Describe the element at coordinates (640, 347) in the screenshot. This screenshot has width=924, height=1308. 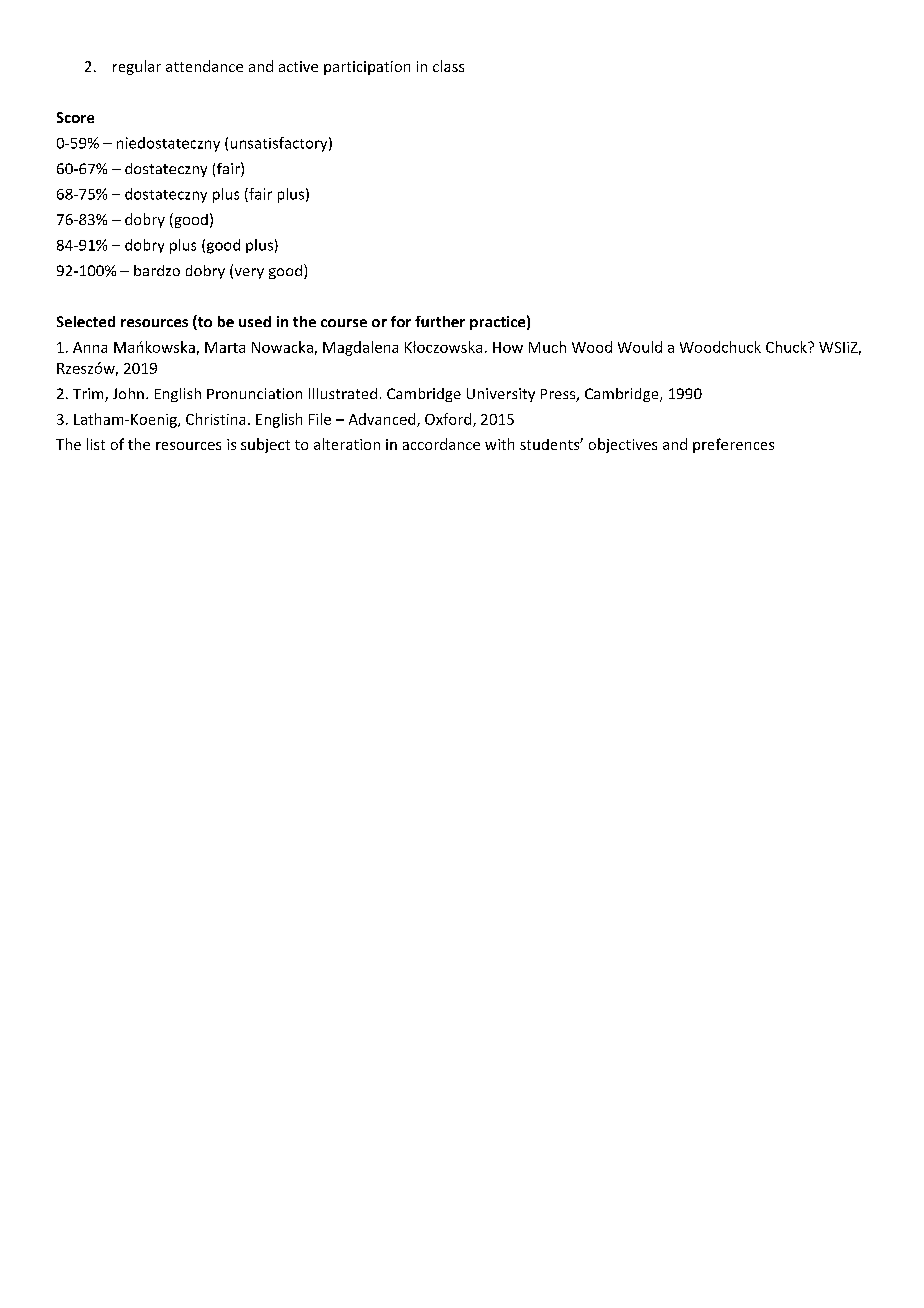
I see `Would` at that location.
